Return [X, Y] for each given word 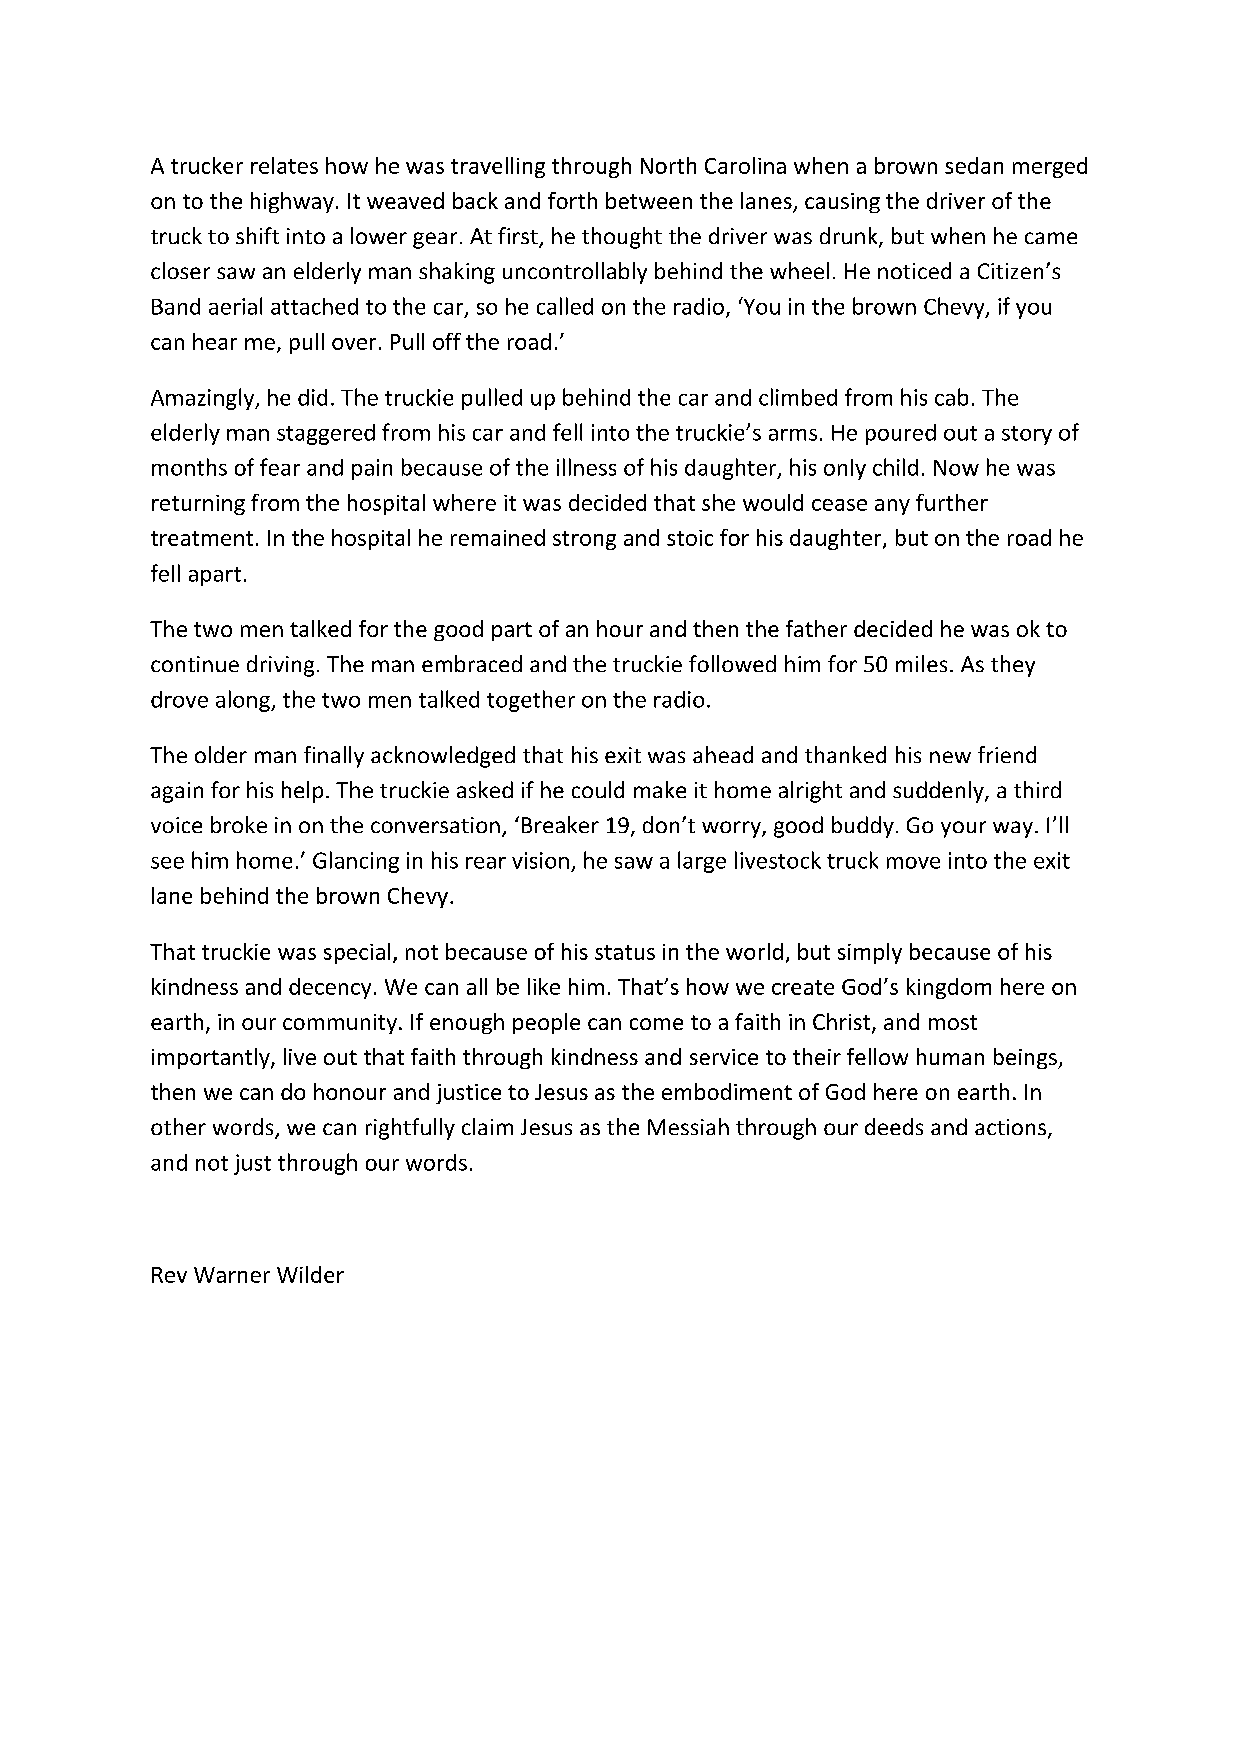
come [656, 1024]
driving [280, 666]
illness [586, 467]
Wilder [310, 1274]
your [963, 829]
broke [239, 824]
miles [921, 663]
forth [572, 200]
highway [292, 202]
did [312, 397]
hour [620, 628]
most [953, 1022]
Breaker [560, 824]
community [340, 1024]
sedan [974, 165]
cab [951, 397]
